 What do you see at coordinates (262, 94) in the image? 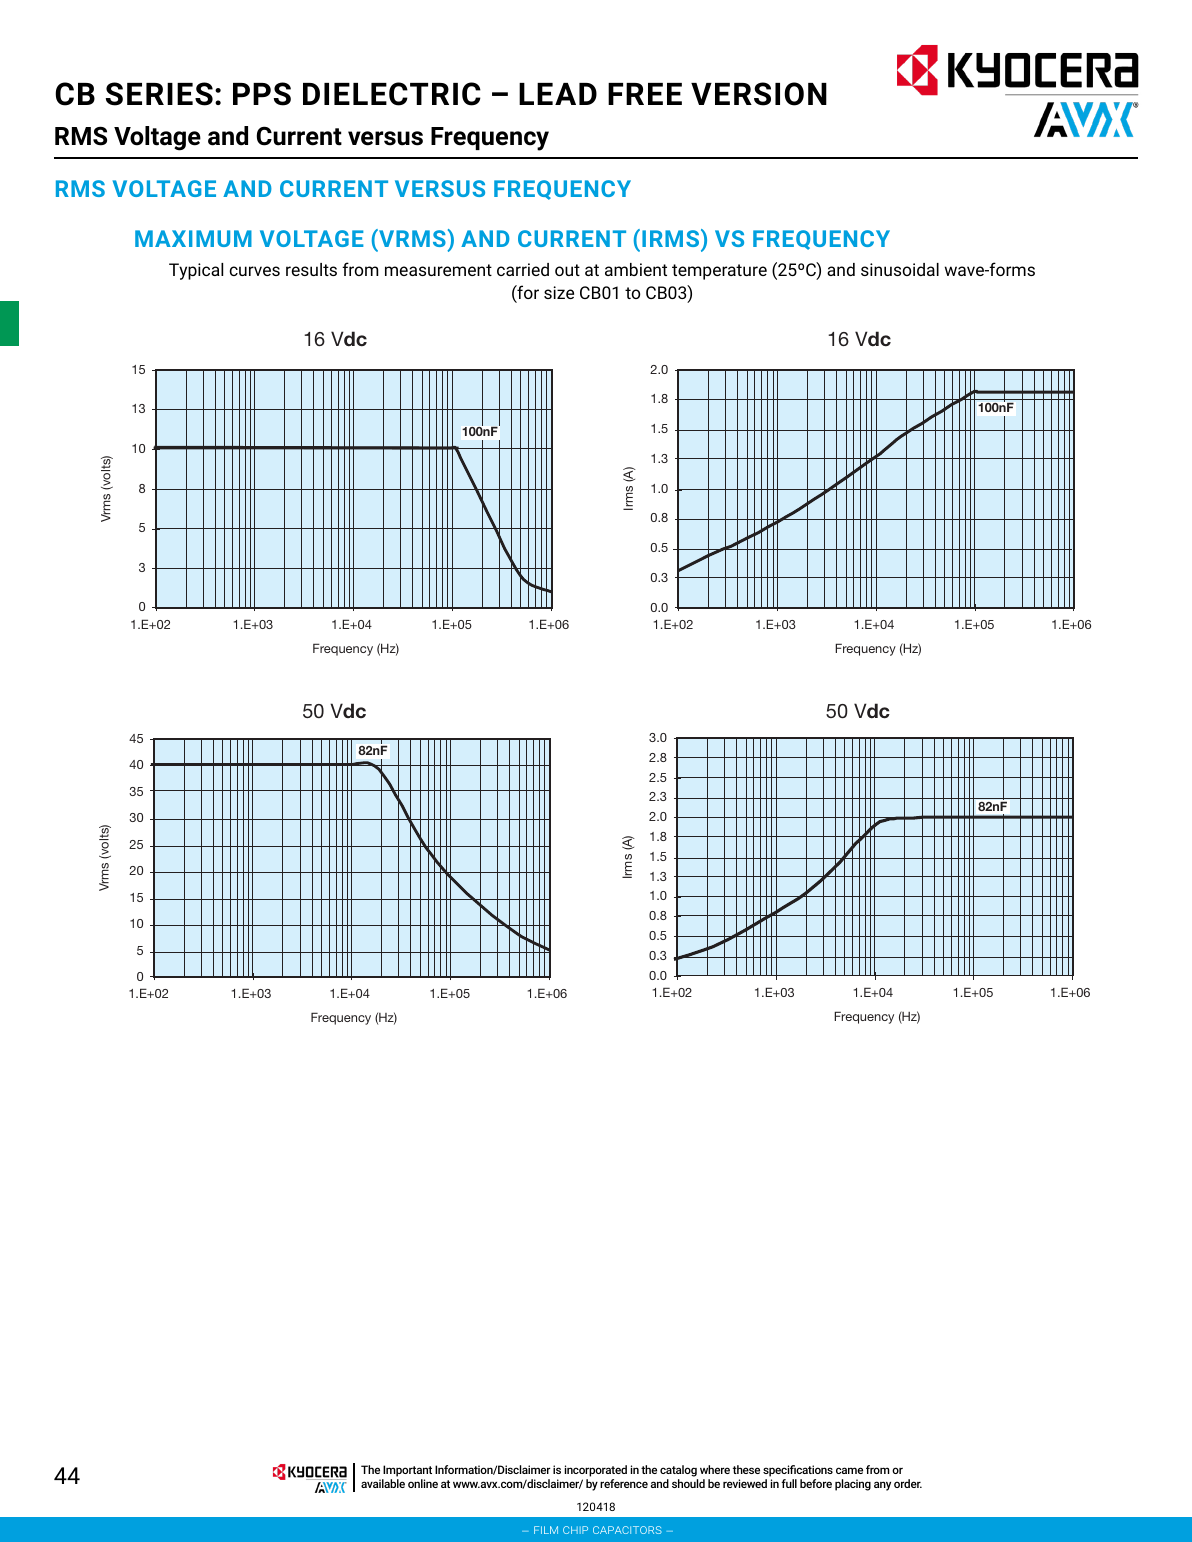
I see `PPS` at bounding box center [262, 94].
